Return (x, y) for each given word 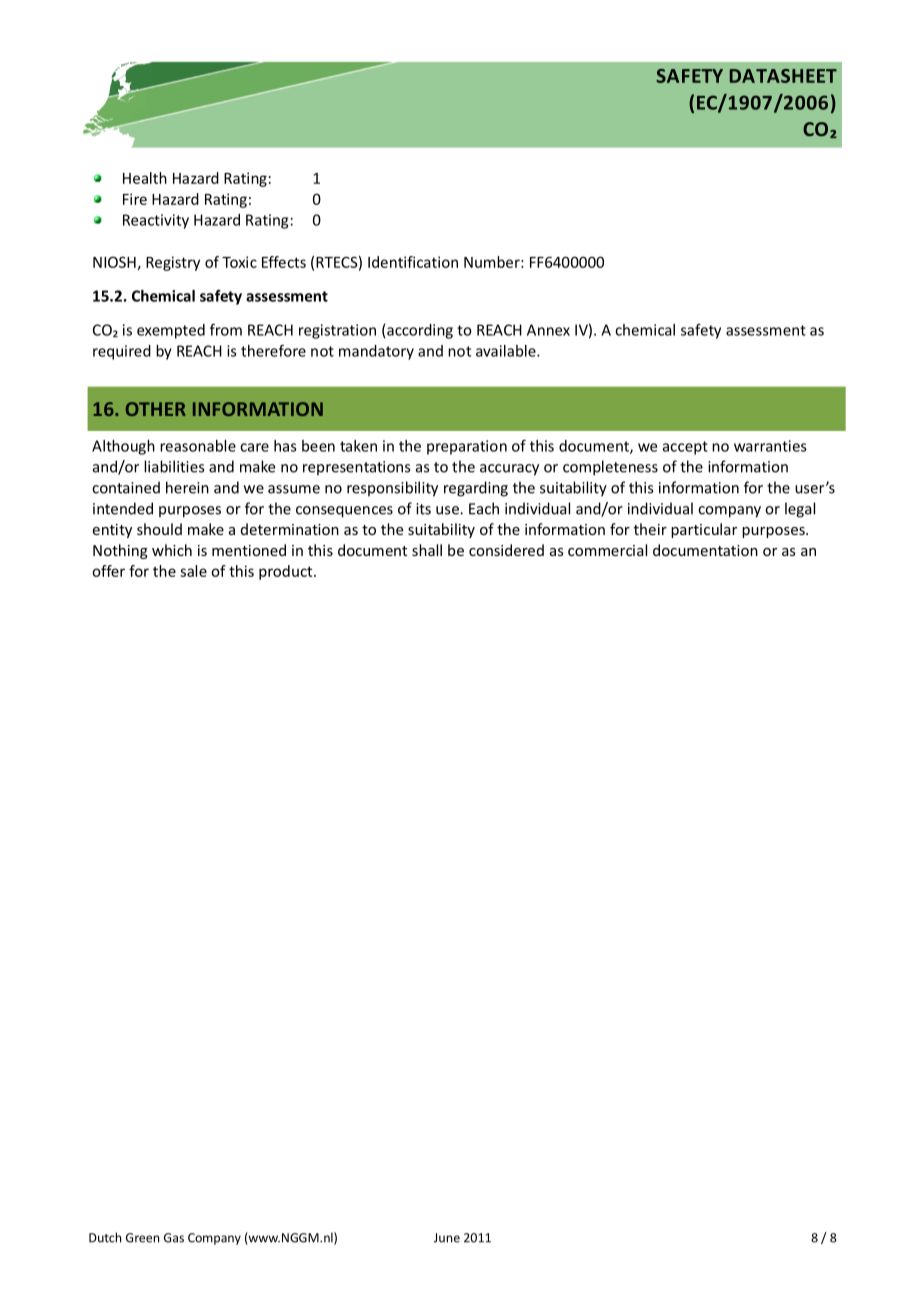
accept (685, 448)
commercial (607, 550)
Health (145, 178)
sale (193, 571)
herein (187, 487)
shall (427, 550)
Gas (174, 1238)
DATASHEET (783, 76)
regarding (476, 489)
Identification (413, 262)
